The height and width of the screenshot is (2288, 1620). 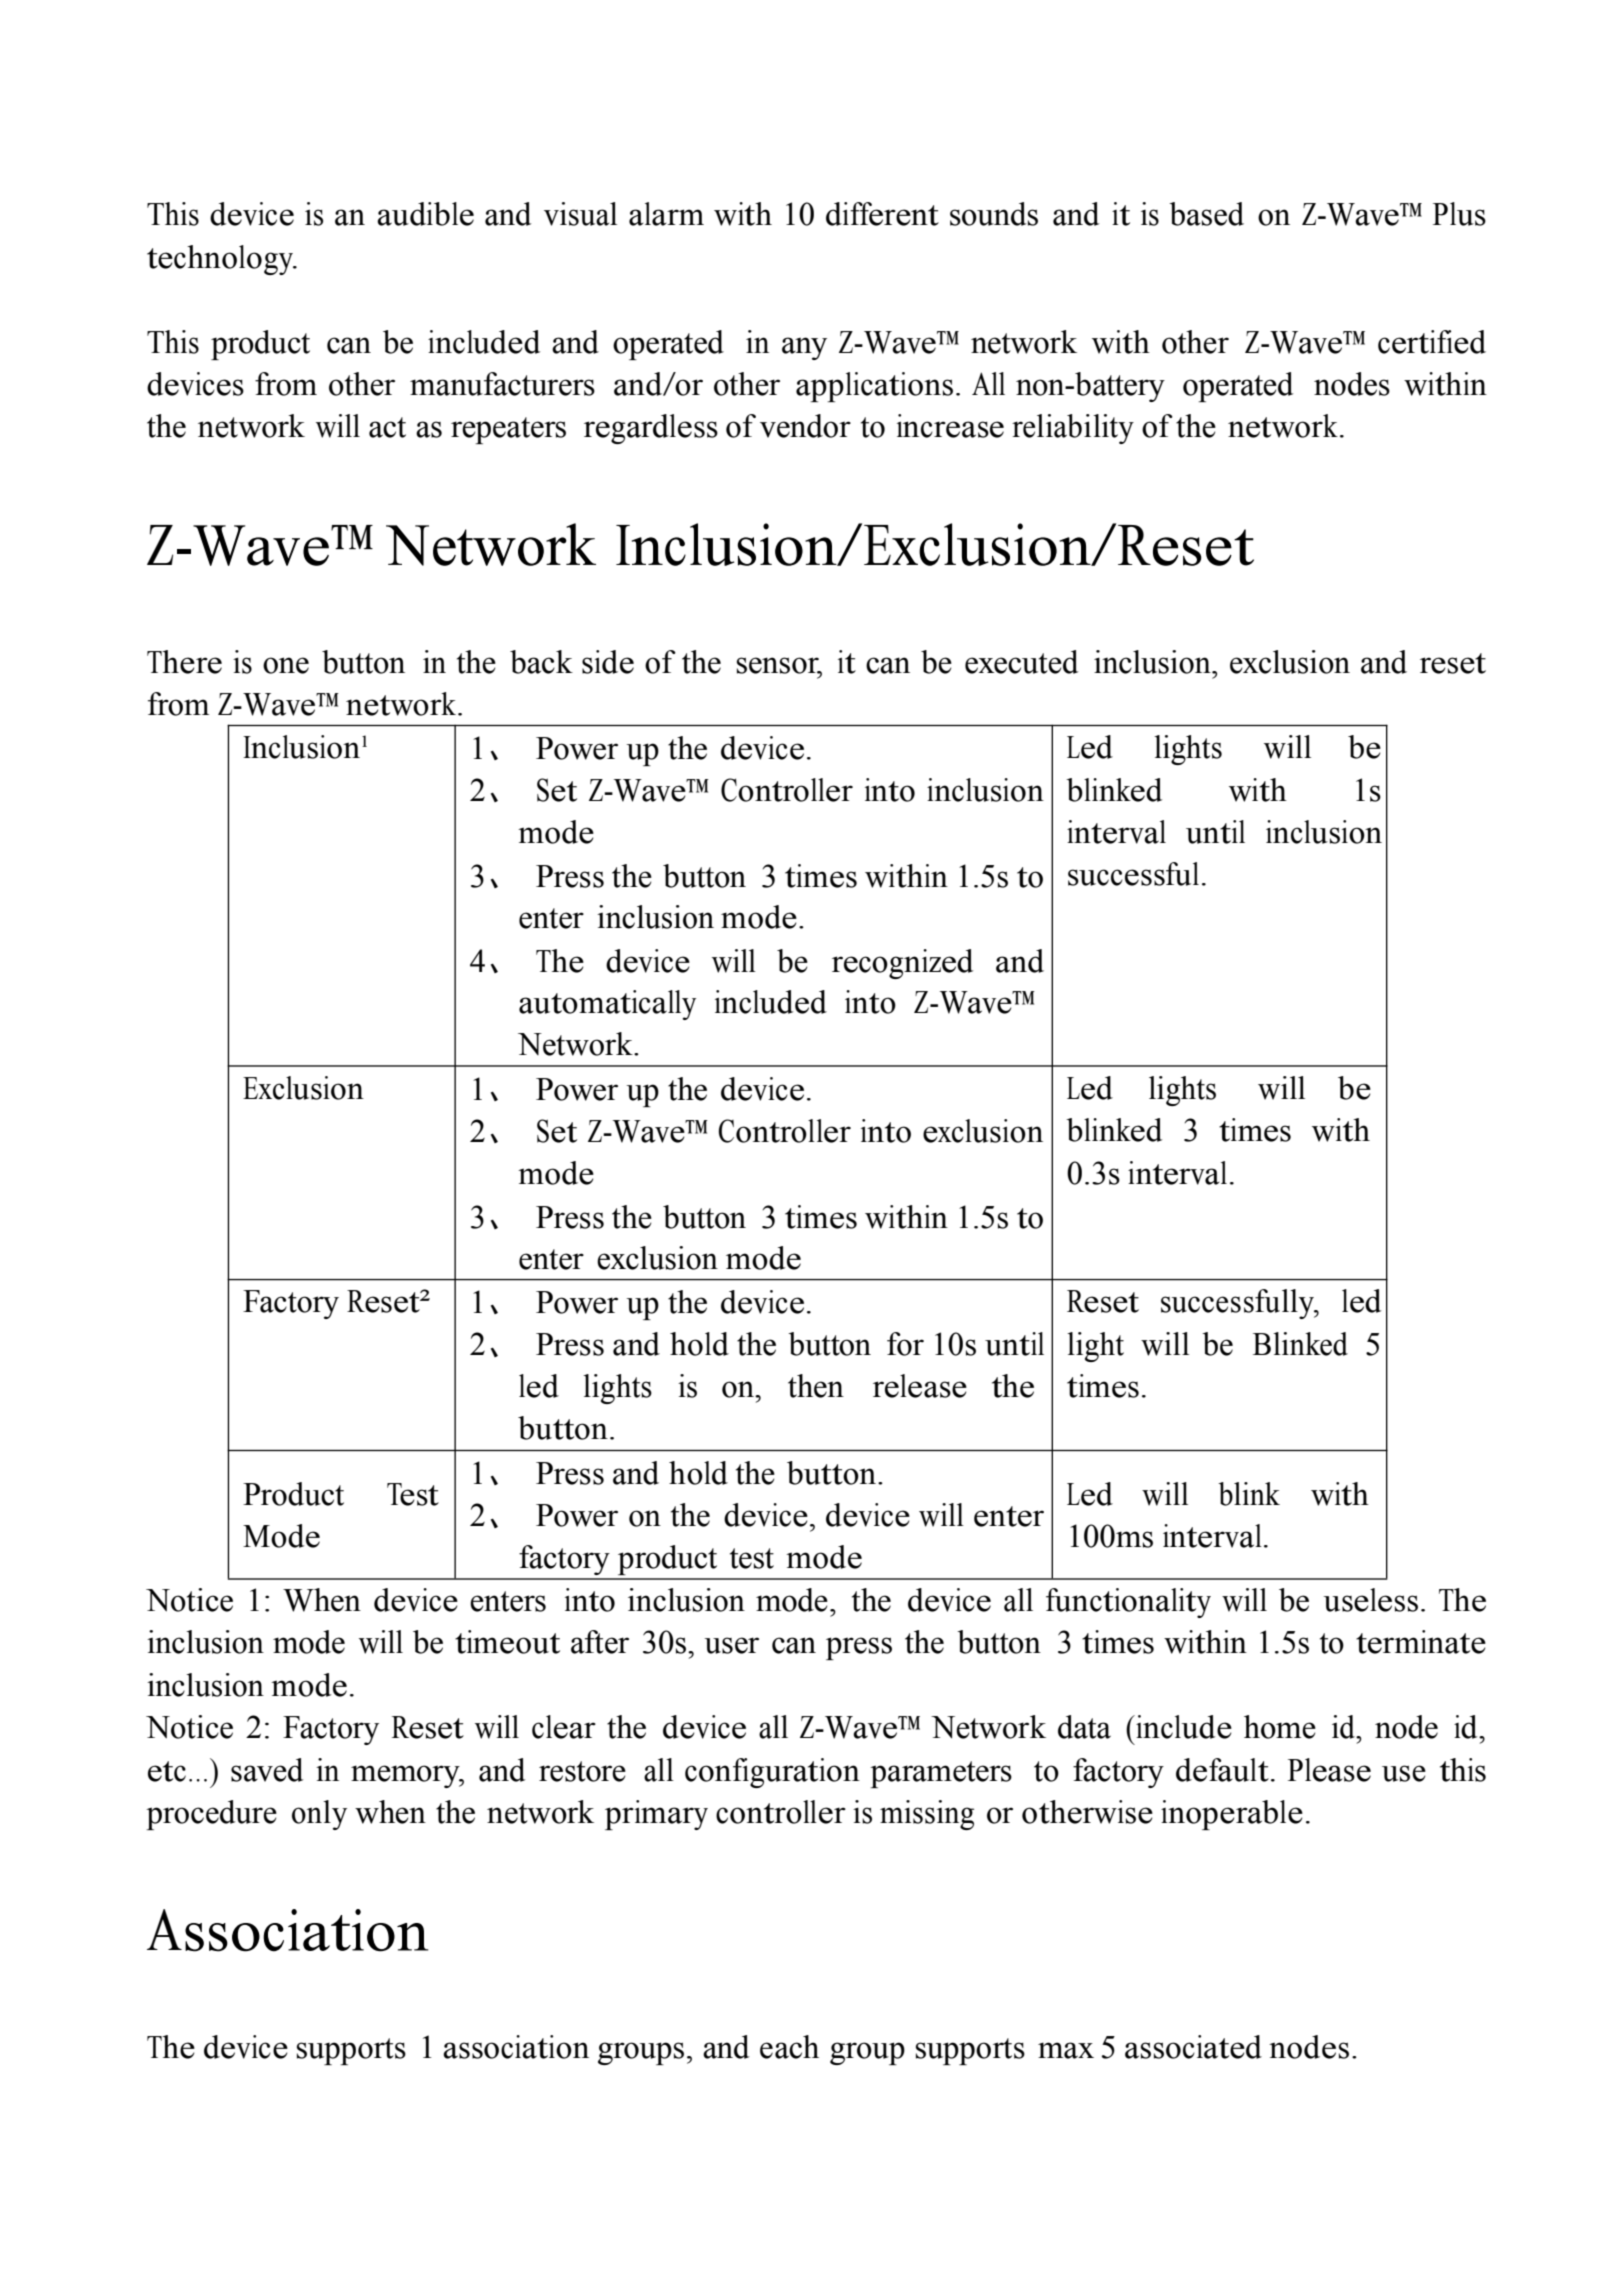 I want to click on based, so click(x=1206, y=214).
